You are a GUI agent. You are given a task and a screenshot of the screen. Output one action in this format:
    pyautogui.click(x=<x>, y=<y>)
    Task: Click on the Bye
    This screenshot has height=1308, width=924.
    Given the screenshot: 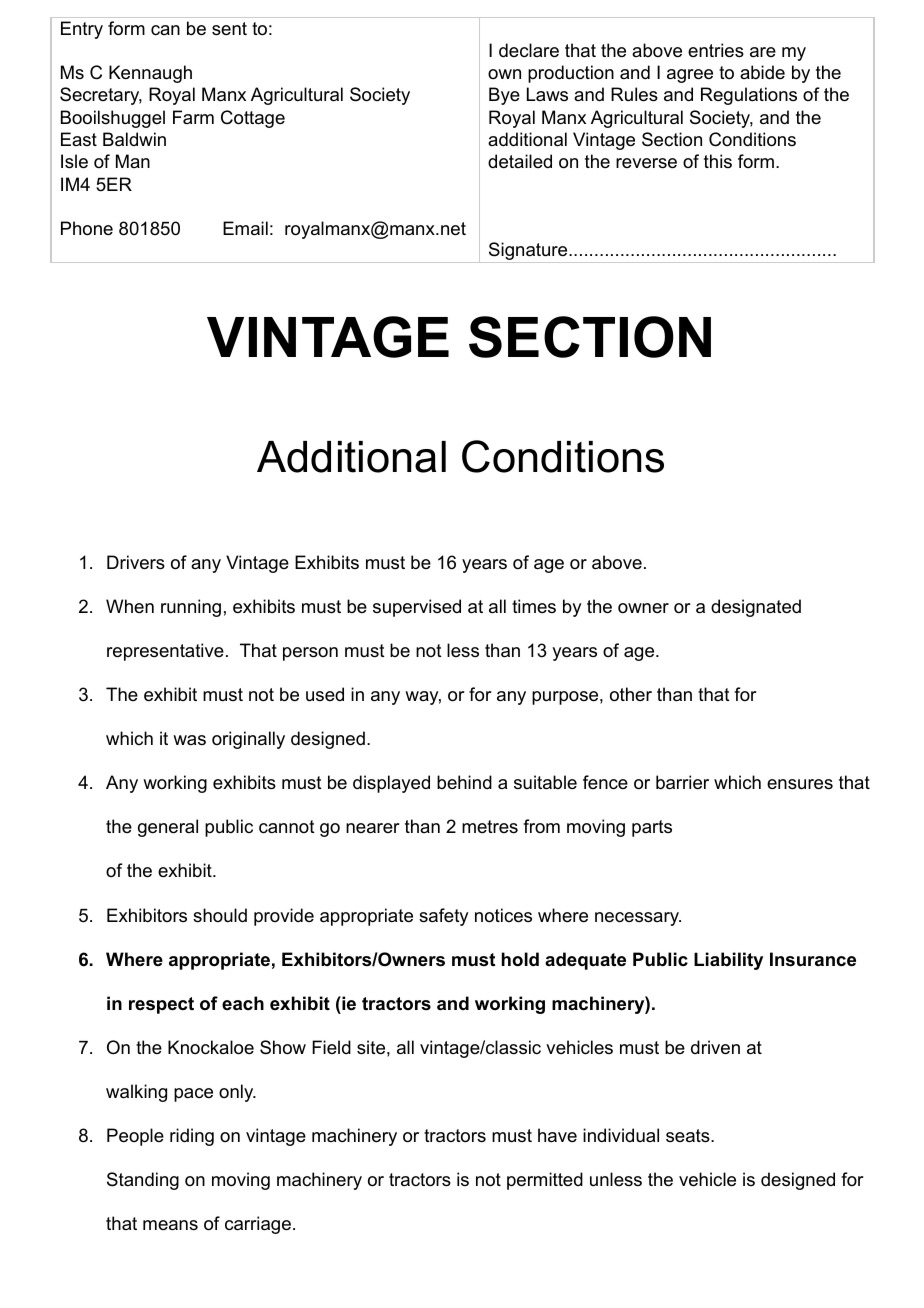 What is the action you would take?
    pyautogui.click(x=504, y=96)
